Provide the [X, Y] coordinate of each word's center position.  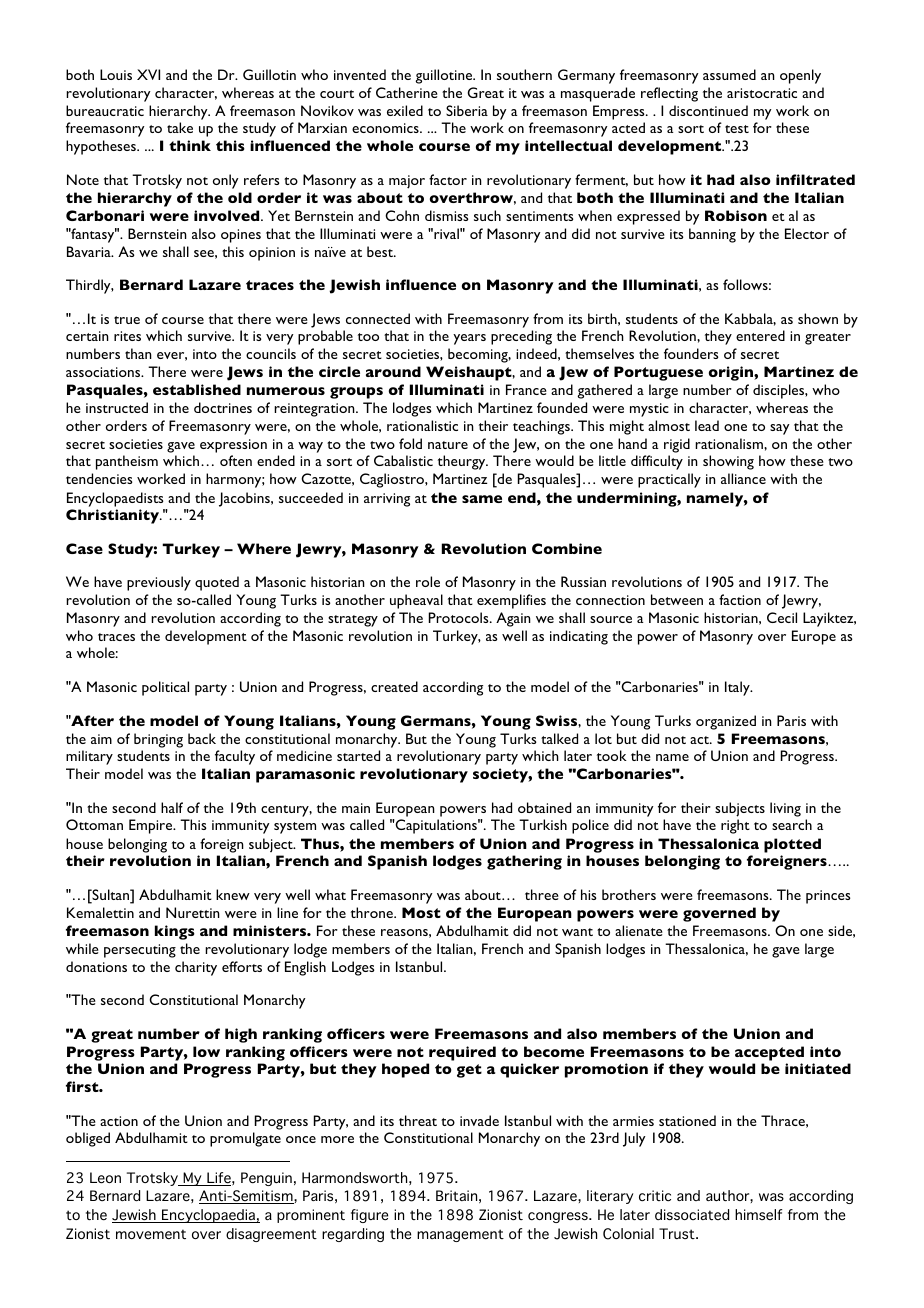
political [165, 688]
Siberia [467, 110]
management [460, 1235]
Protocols [460, 617]
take [180, 127]
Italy [738, 688]
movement [151, 1234]
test [737, 129]
